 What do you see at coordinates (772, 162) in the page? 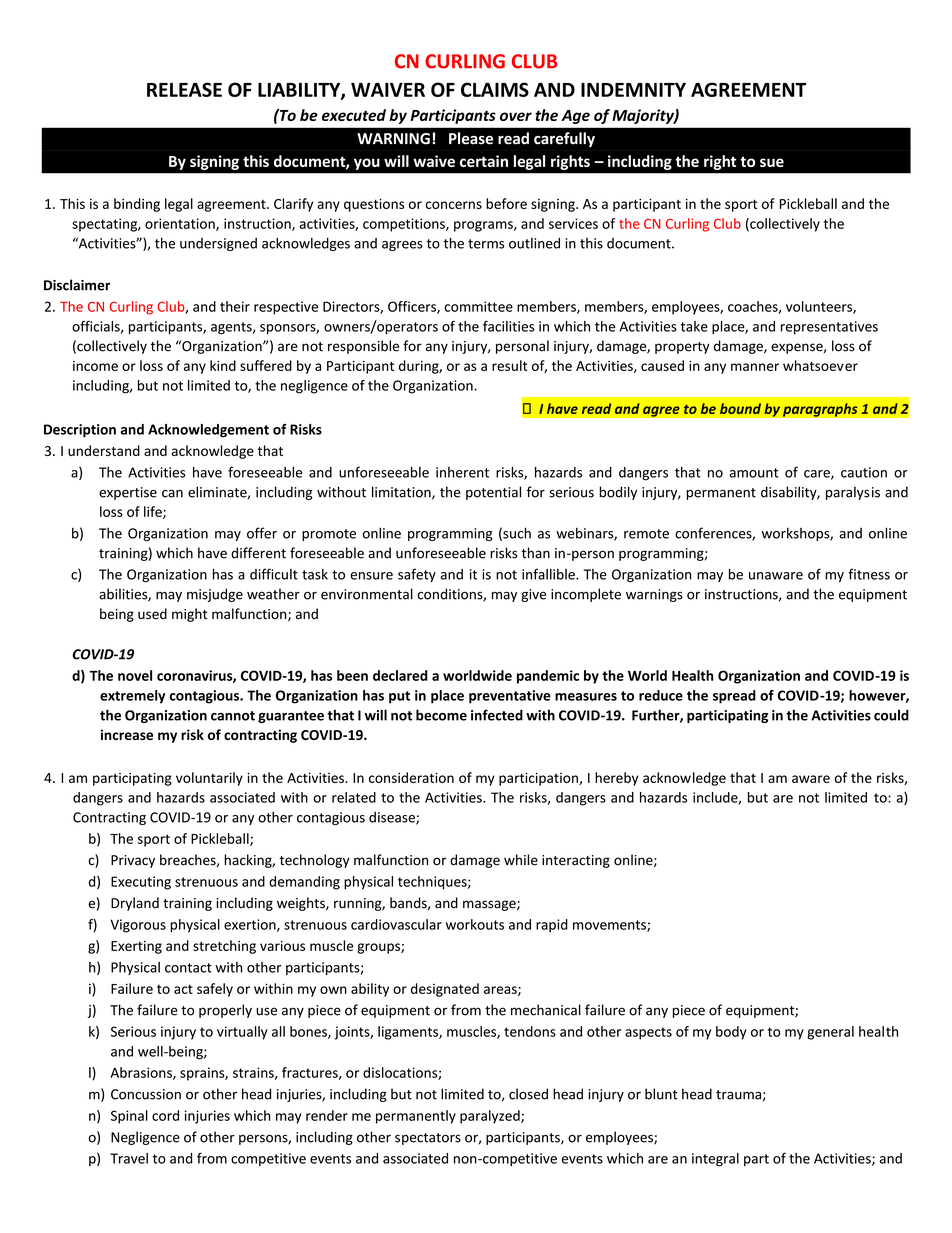
I see `sue` at bounding box center [772, 162].
